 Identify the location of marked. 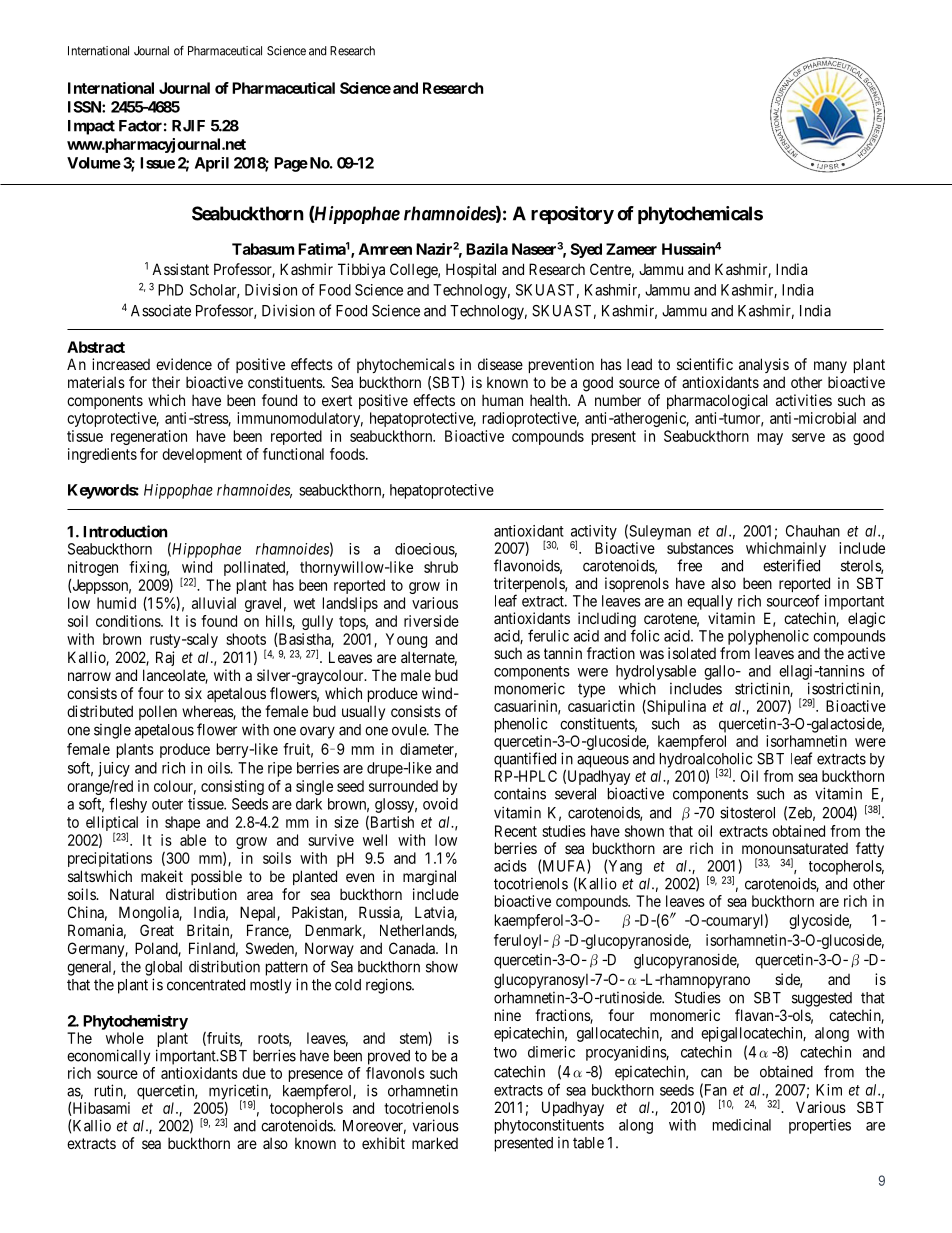
(435, 1143).
